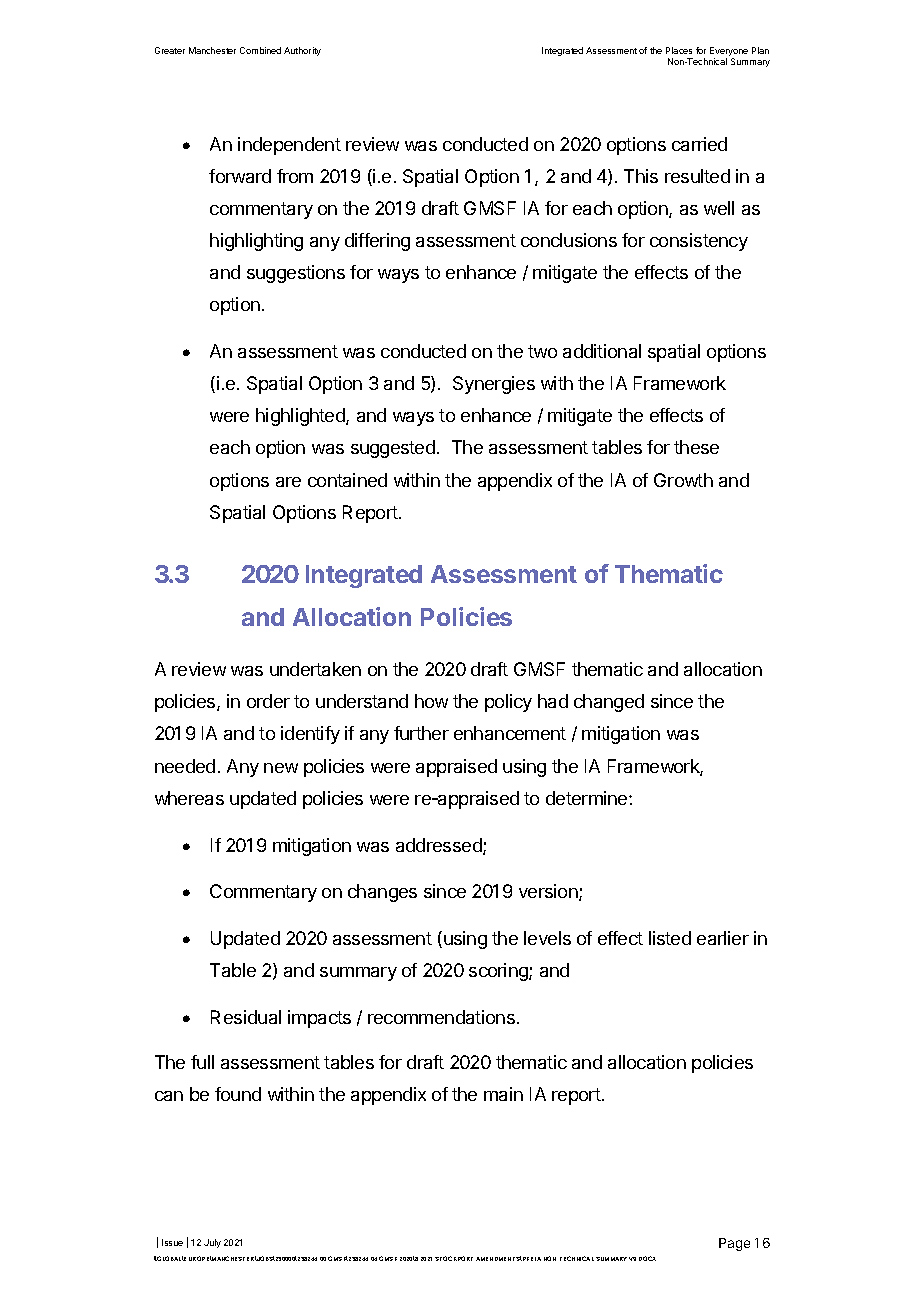 This page has width=924, height=1308. I want to click on STOCKPORT, so click(454, 1258).
